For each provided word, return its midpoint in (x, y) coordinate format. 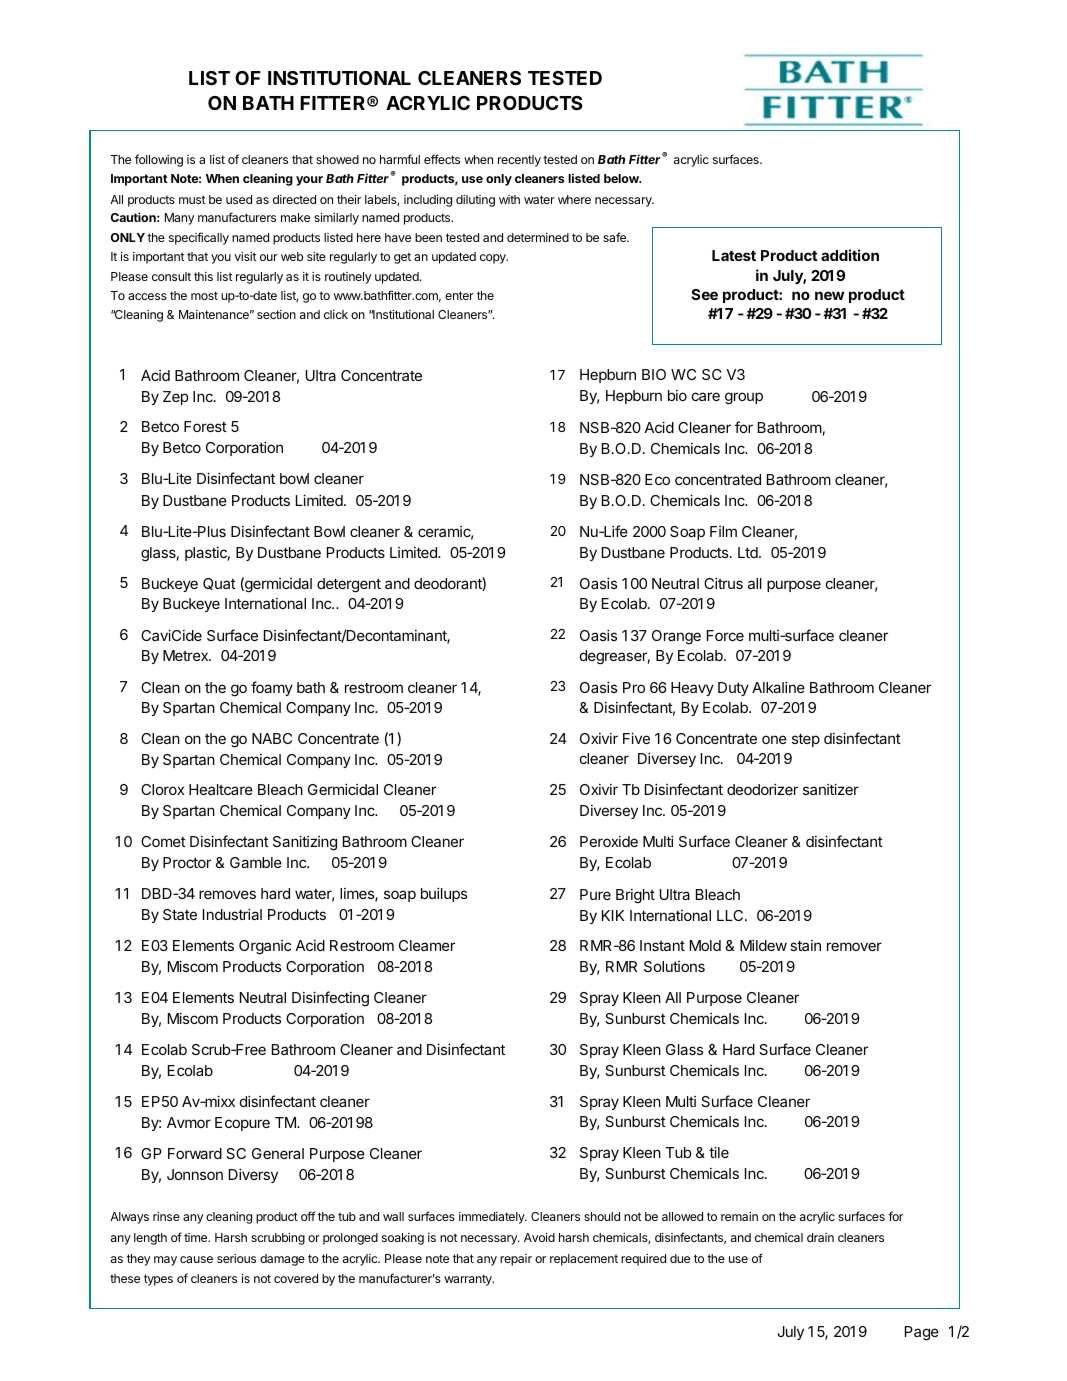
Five (636, 738)
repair (516, 1260)
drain (820, 1237)
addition (850, 255)
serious (236, 1258)
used (239, 199)
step (806, 740)
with (509, 199)
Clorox (162, 789)
